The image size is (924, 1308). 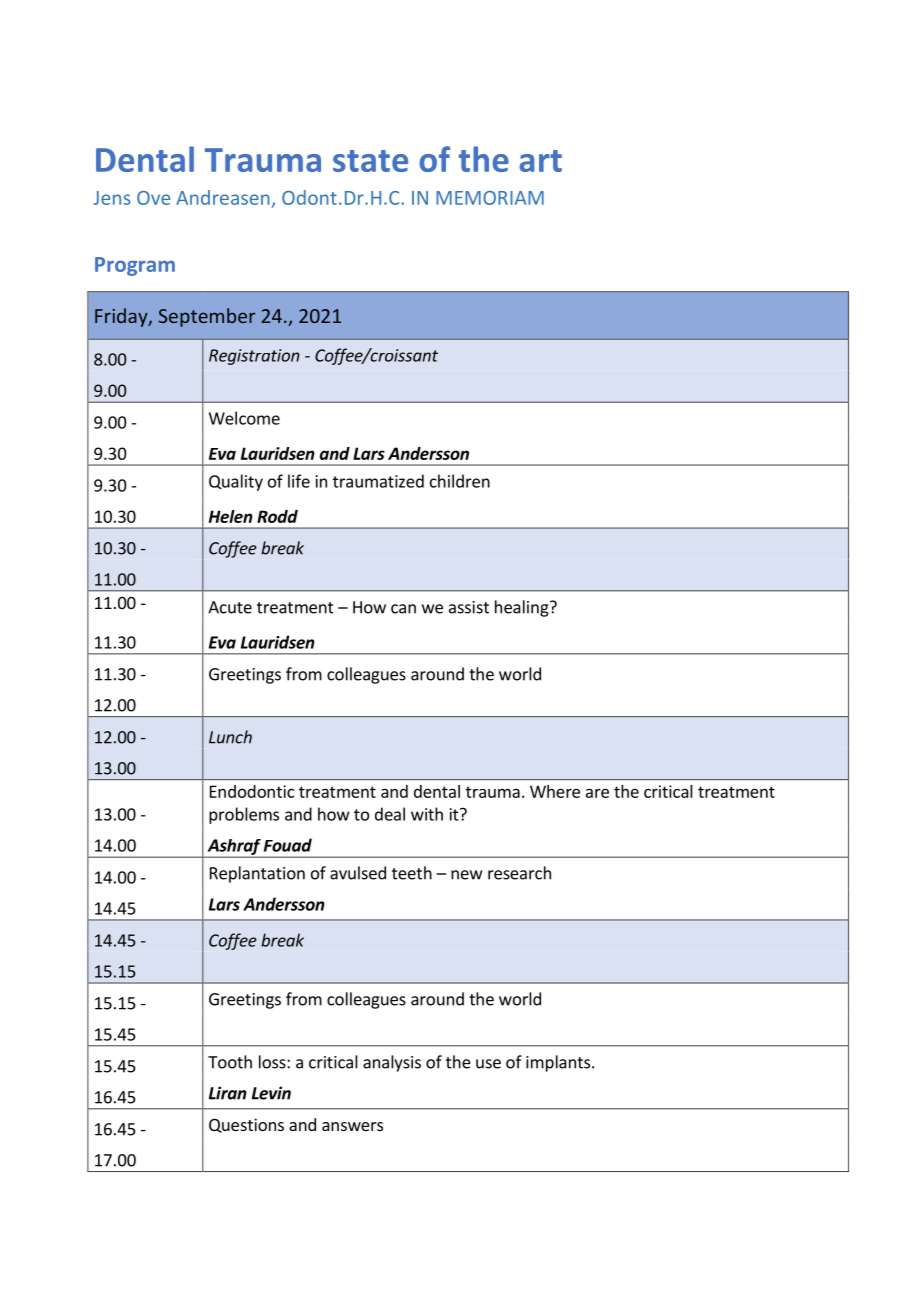 I want to click on Ove, so click(x=153, y=198).
